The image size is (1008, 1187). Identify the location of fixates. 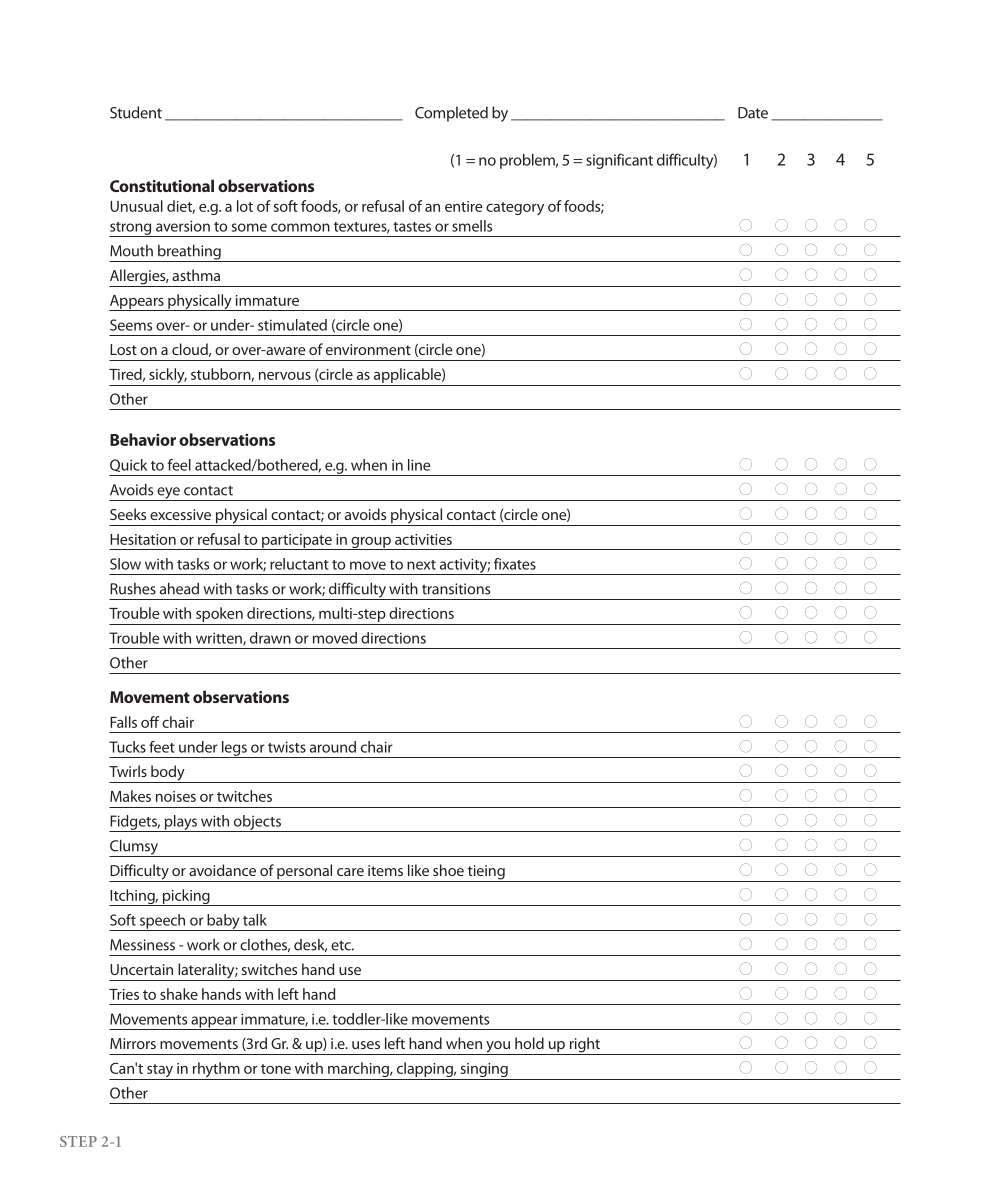
(515, 564).
